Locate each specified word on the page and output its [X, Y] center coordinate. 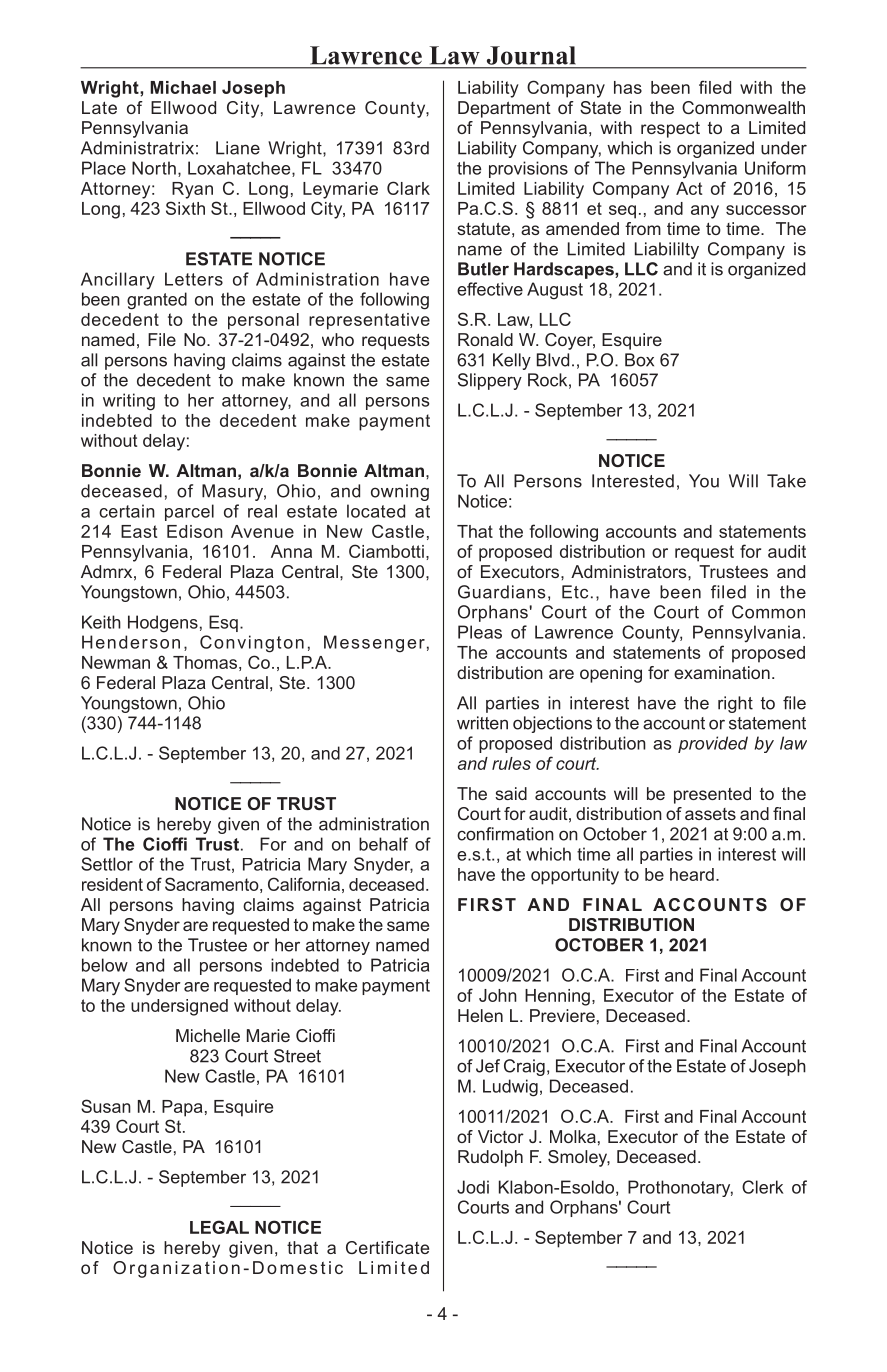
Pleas [480, 632]
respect [670, 129]
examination [722, 672]
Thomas [205, 662]
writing [129, 402]
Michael [183, 87]
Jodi [473, 1187]
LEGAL [219, 1227]
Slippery [490, 381]
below [105, 965]
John [498, 995]
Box [639, 360]
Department [504, 109]
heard [692, 874]
